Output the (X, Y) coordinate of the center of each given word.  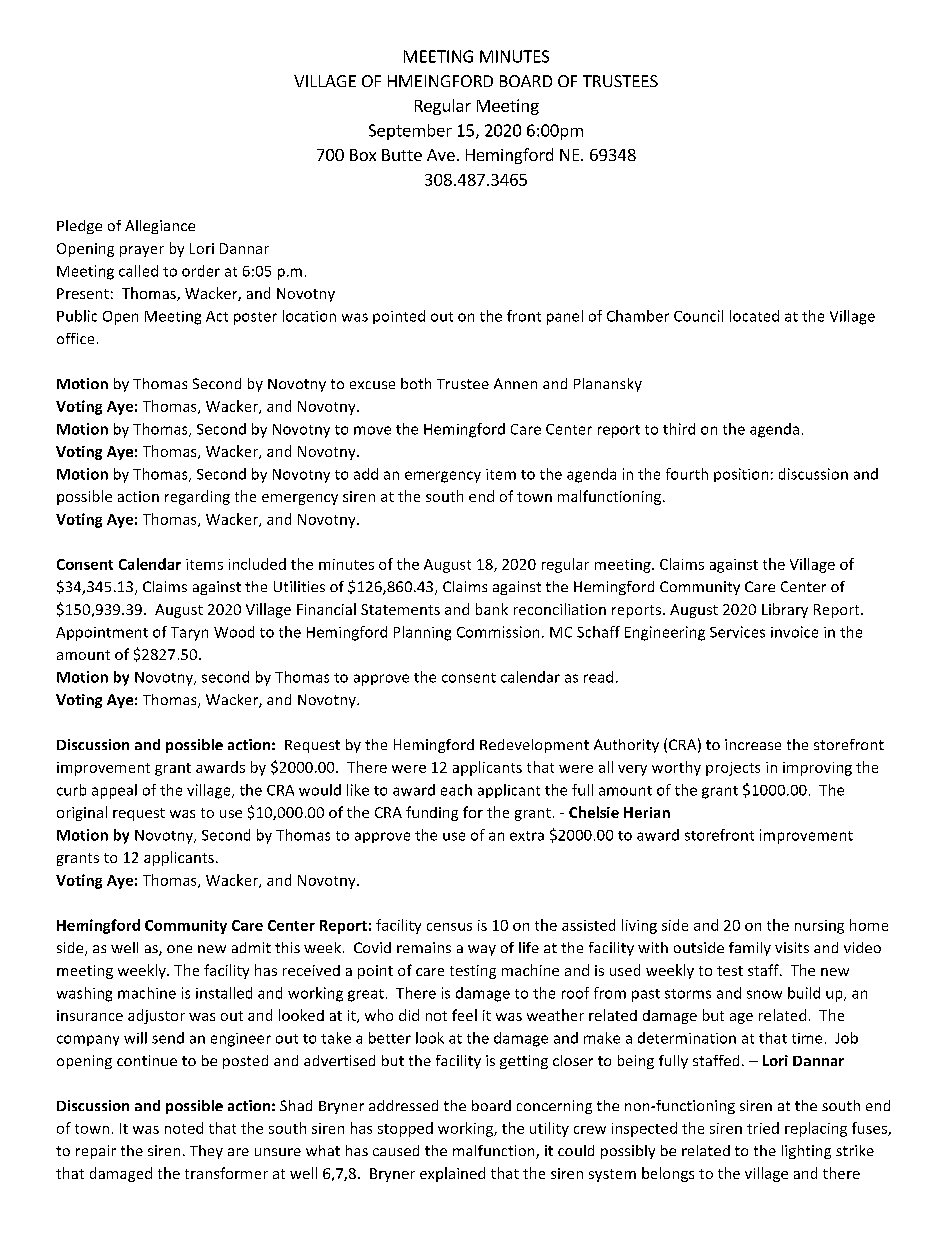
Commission (498, 632)
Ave (441, 155)
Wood (234, 632)
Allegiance (160, 227)
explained (452, 1174)
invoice (794, 632)
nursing (819, 927)
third (679, 429)
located (754, 316)
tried (763, 1128)
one (179, 949)
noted (184, 1128)
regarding (197, 497)
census (449, 927)
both (416, 383)
